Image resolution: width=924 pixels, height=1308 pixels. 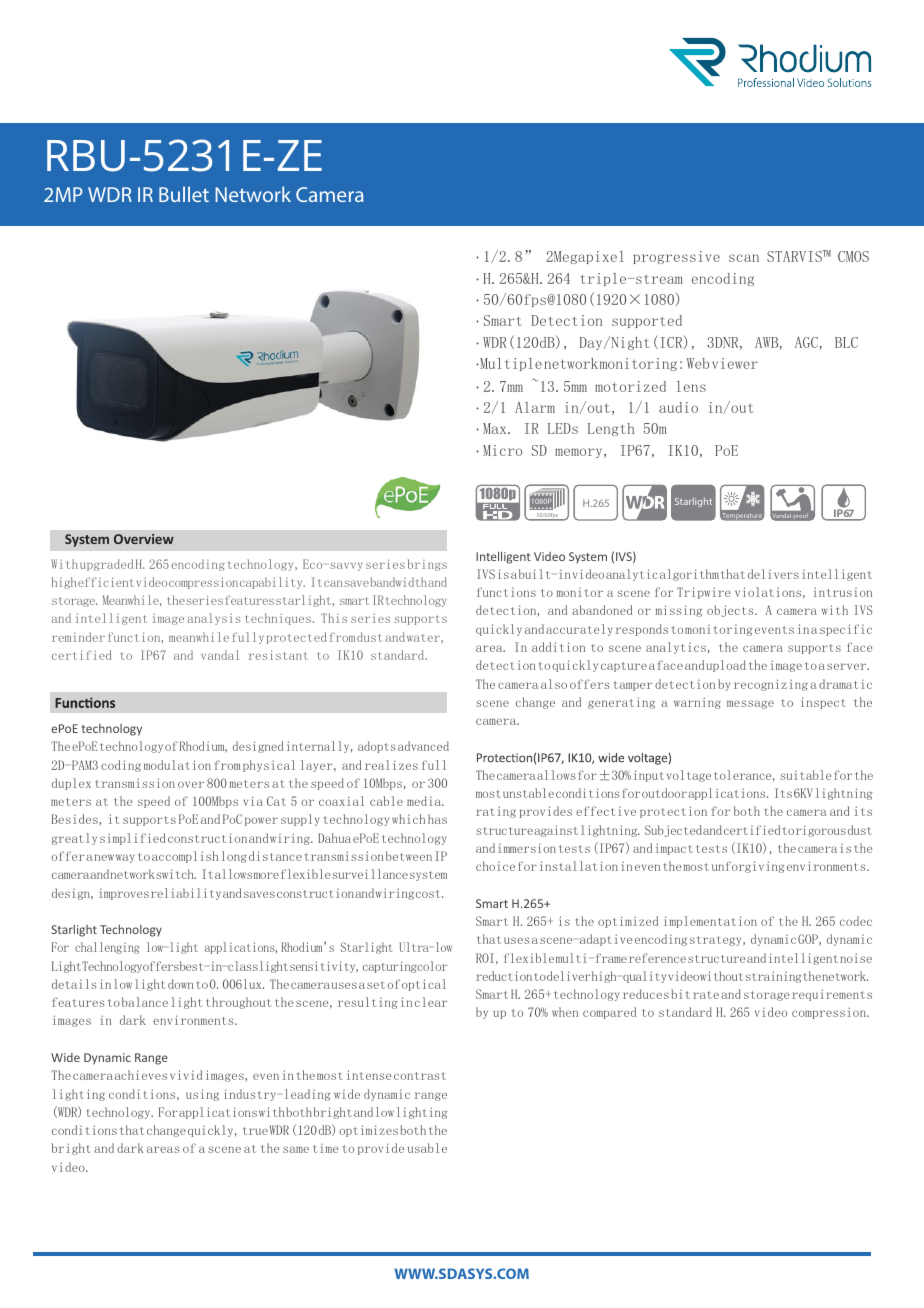 I want to click on simplified, so click(x=133, y=839).
